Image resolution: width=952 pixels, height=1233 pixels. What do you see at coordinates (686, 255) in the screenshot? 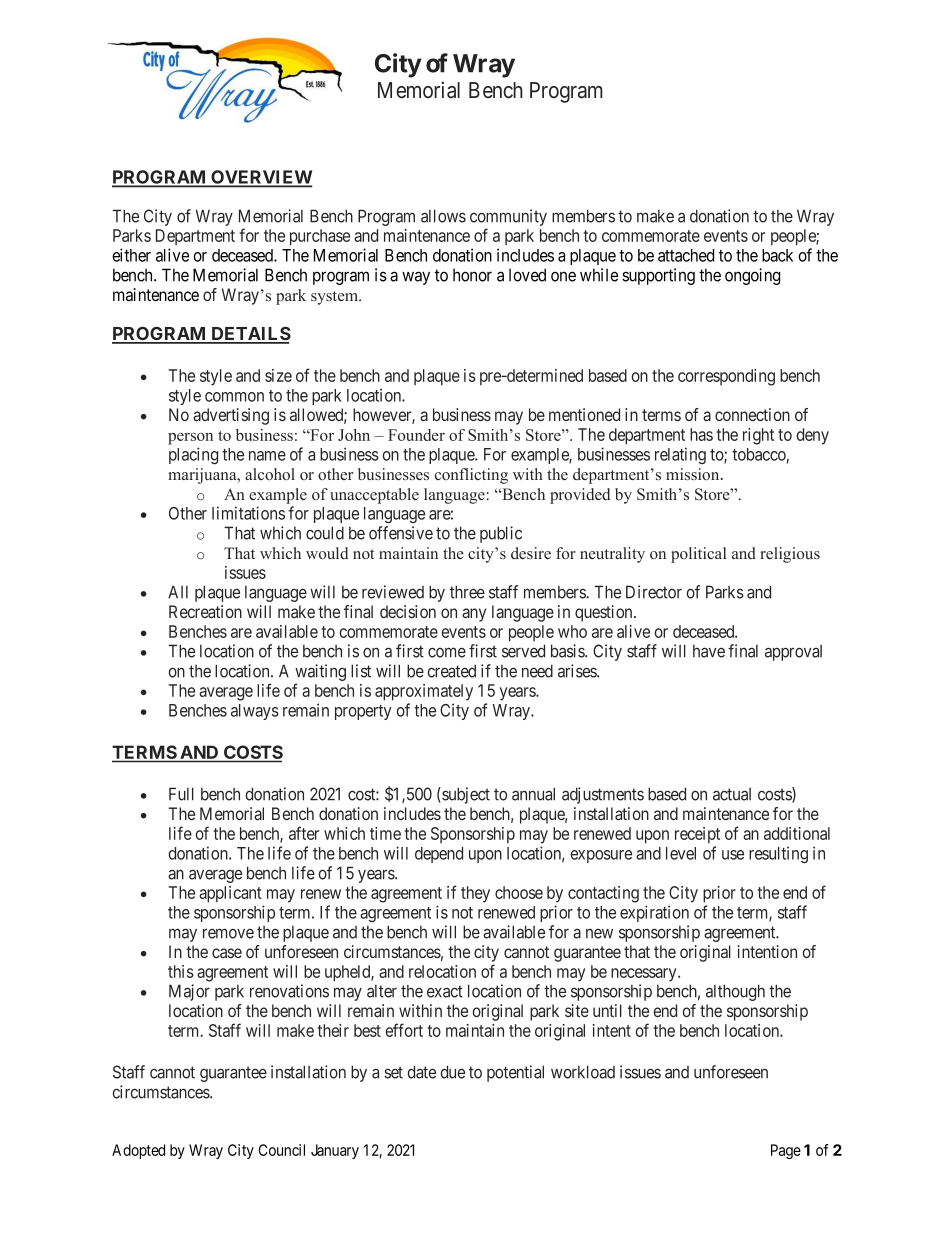
I see `attached` at bounding box center [686, 255].
